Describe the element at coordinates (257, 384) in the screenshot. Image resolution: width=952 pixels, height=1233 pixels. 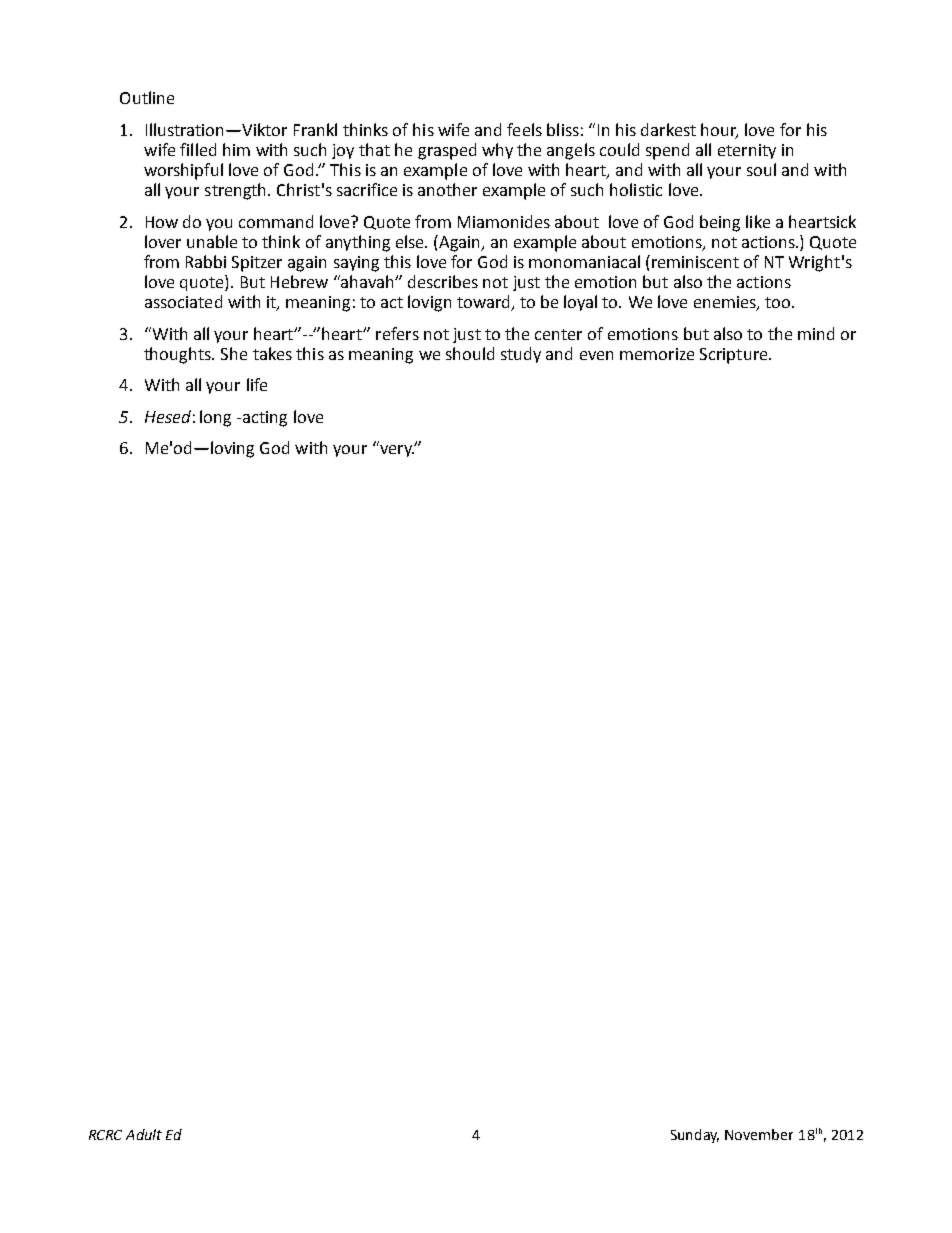
I see `life` at that location.
